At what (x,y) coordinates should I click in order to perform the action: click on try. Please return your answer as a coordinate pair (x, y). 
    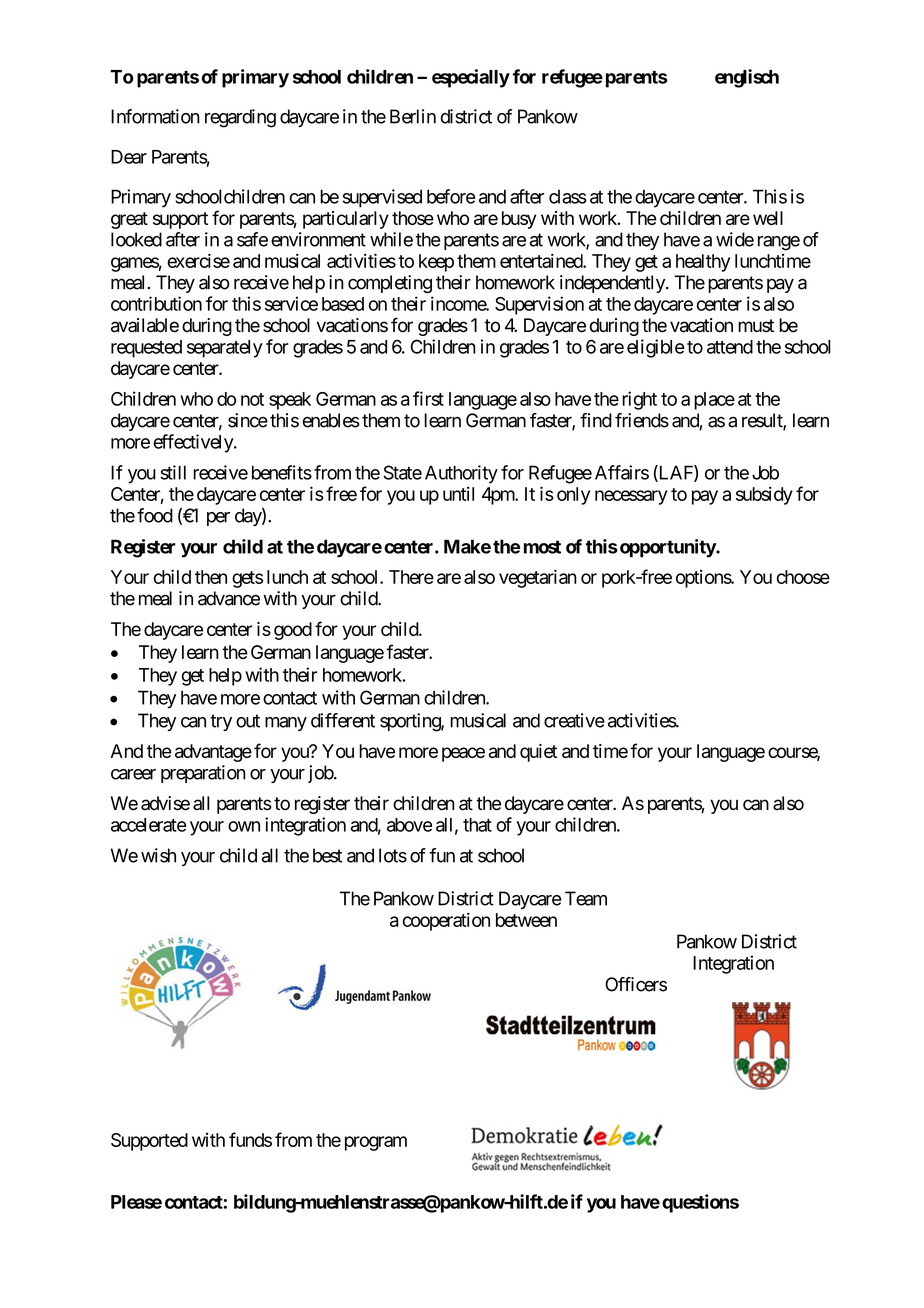
    Looking at the image, I should click on (221, 722).
